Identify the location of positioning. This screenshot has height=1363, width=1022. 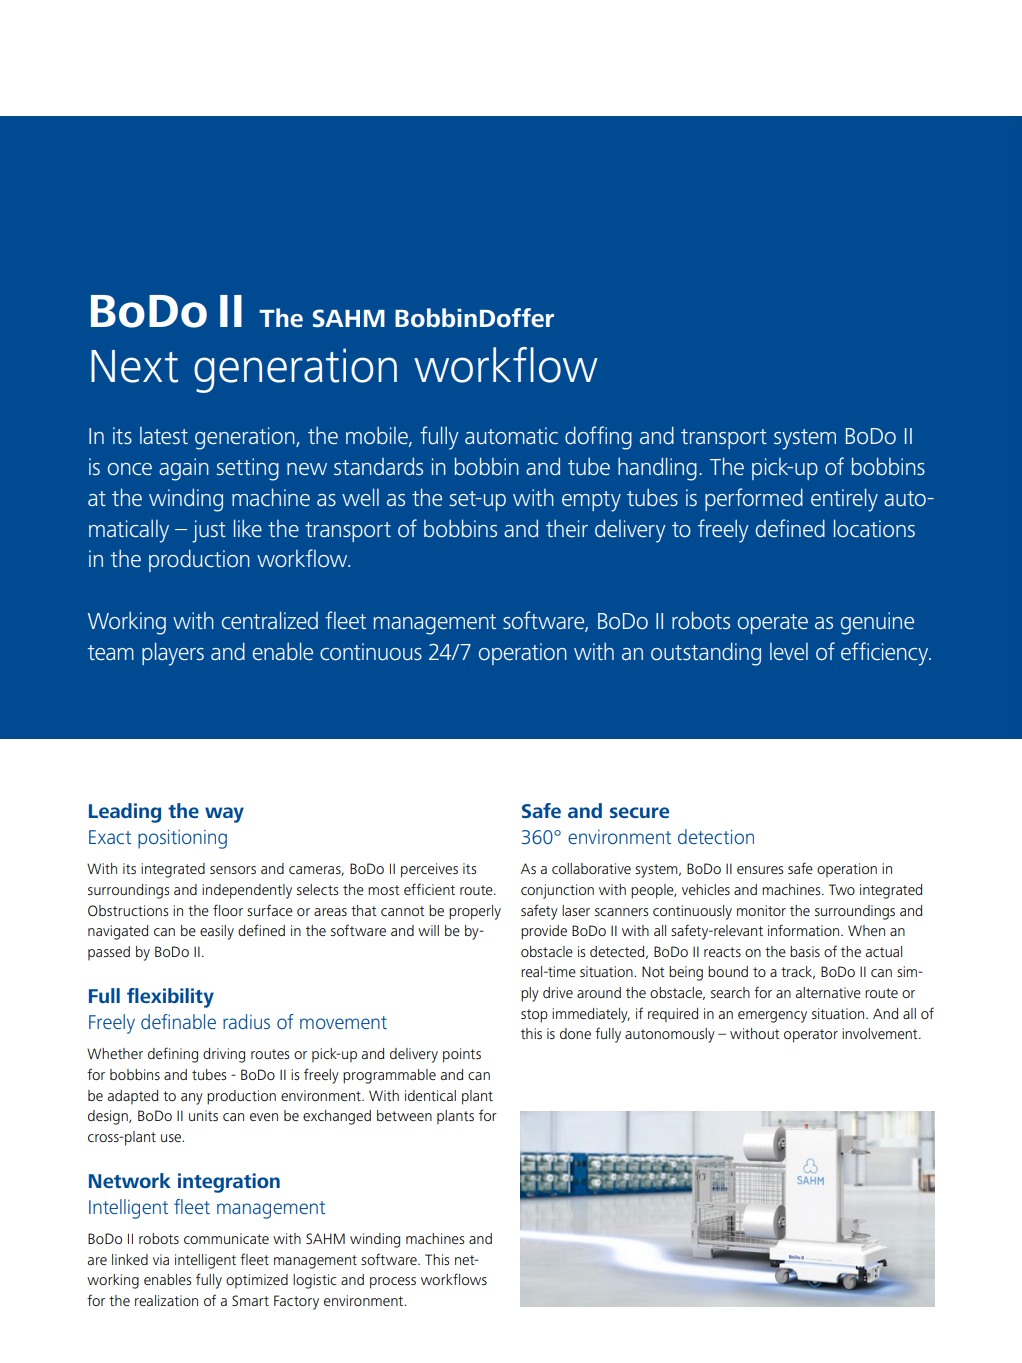
(182, 839).
